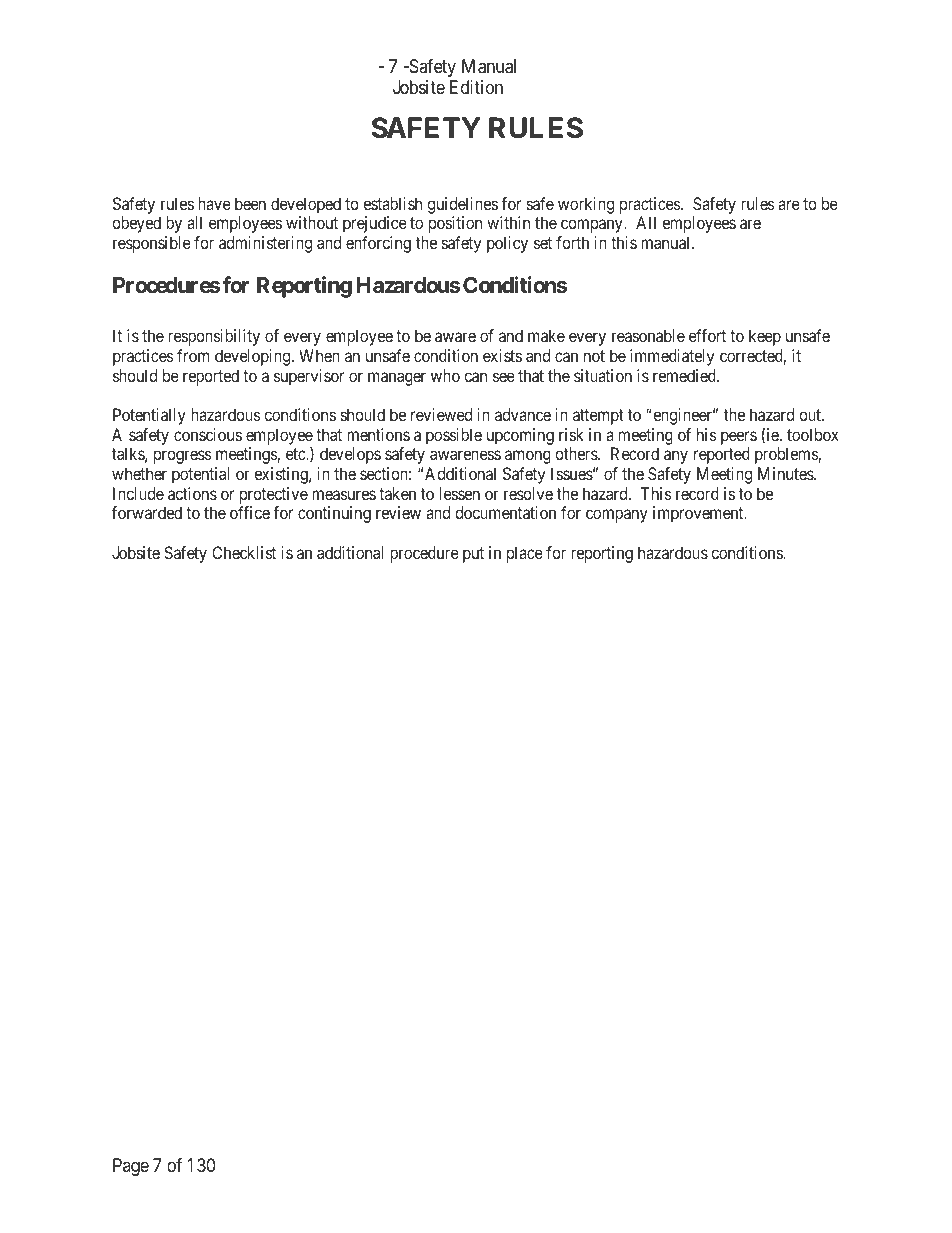 This screenshot has width=952, height=1233. I want to click on working, so click(586, 205).
